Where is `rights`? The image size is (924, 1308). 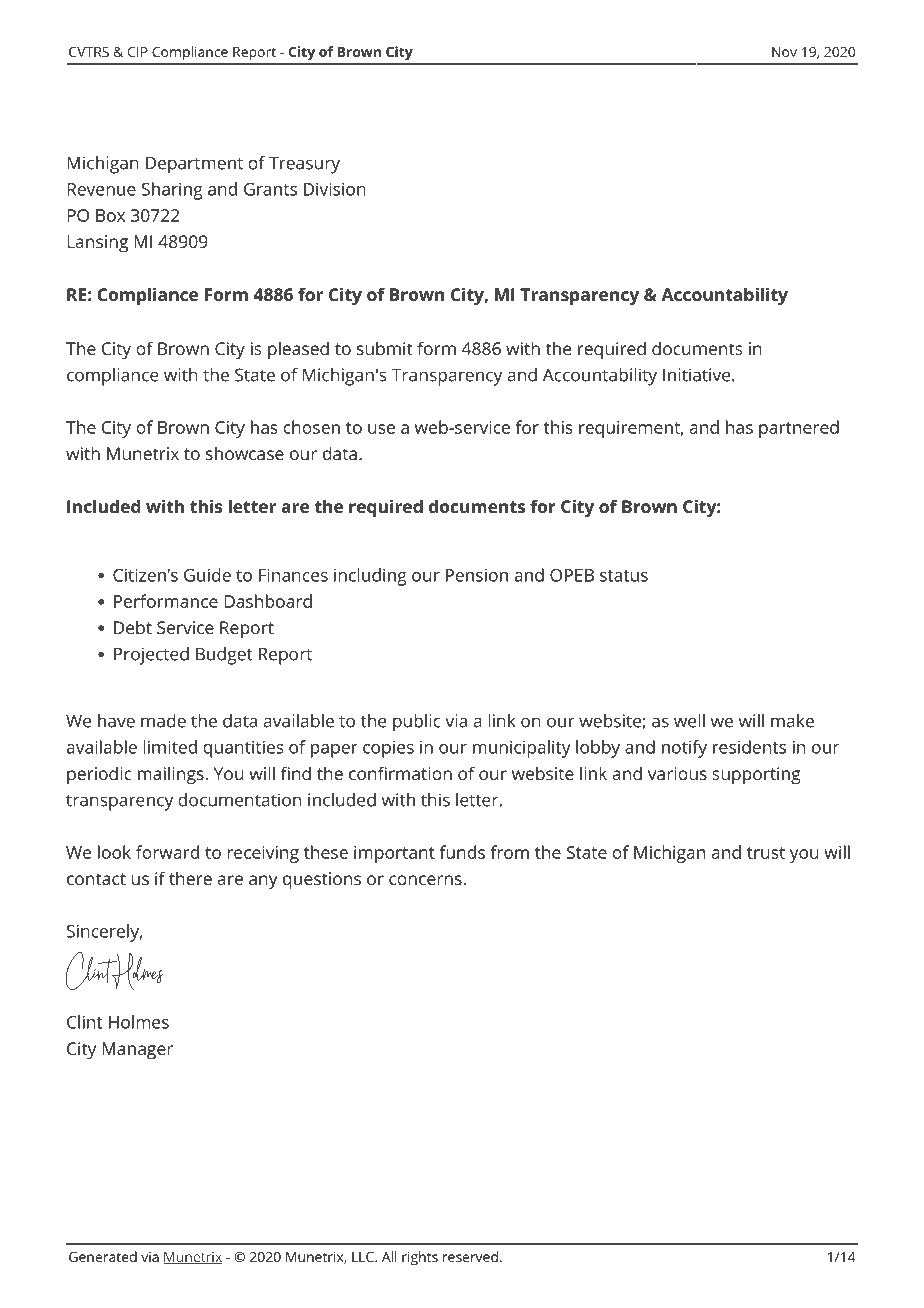
rights is located at coordinates (420, 1258).
